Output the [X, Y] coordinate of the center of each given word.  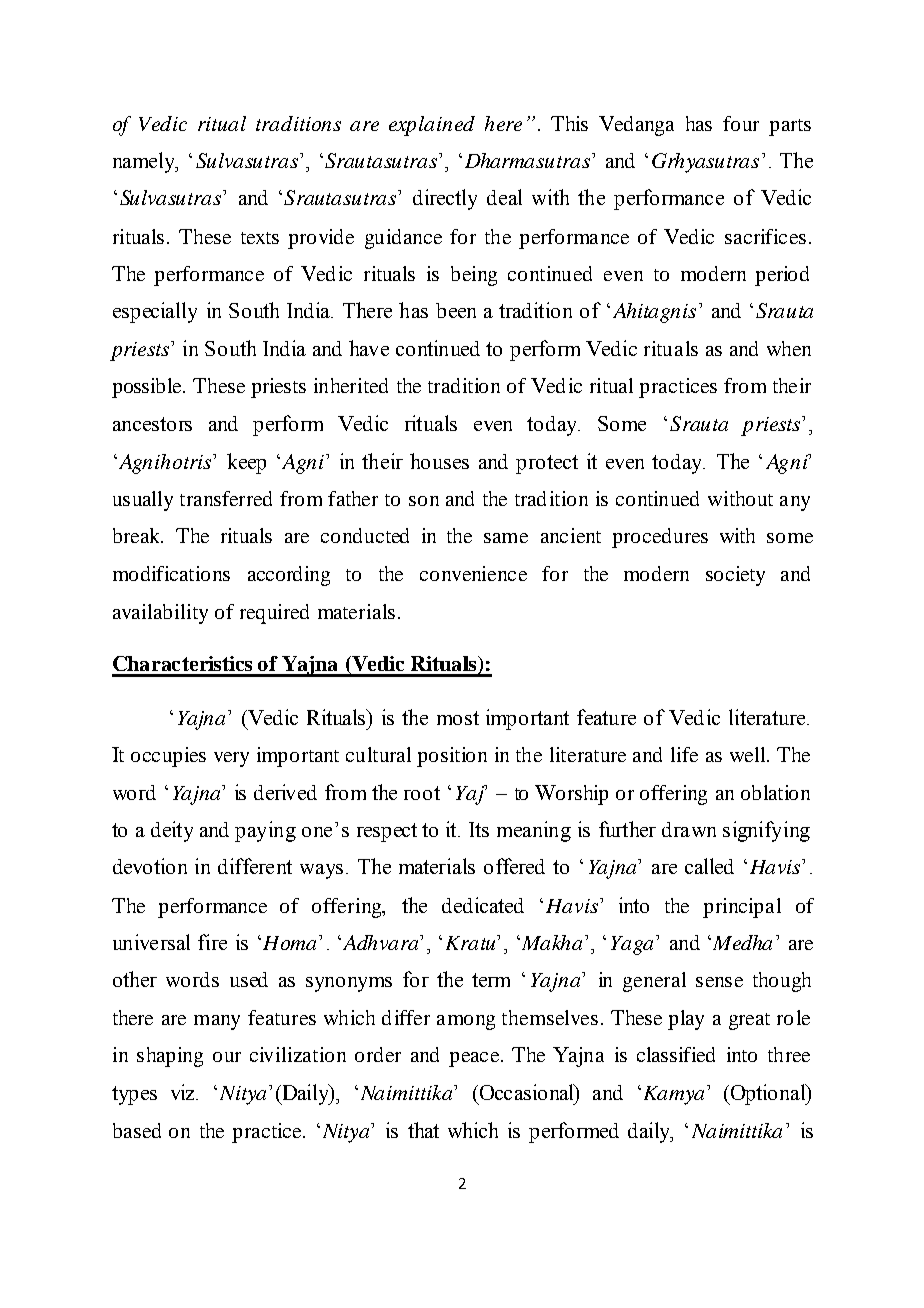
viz [184, 1092]
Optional [768, 1094]
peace [475, 1059]
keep [246, 463]
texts [260, 238]
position [452, 757]
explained [432, 126]
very [231, 759]
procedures [660, 538]
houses [439, 461]
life [684, 754]
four [741, 123]
